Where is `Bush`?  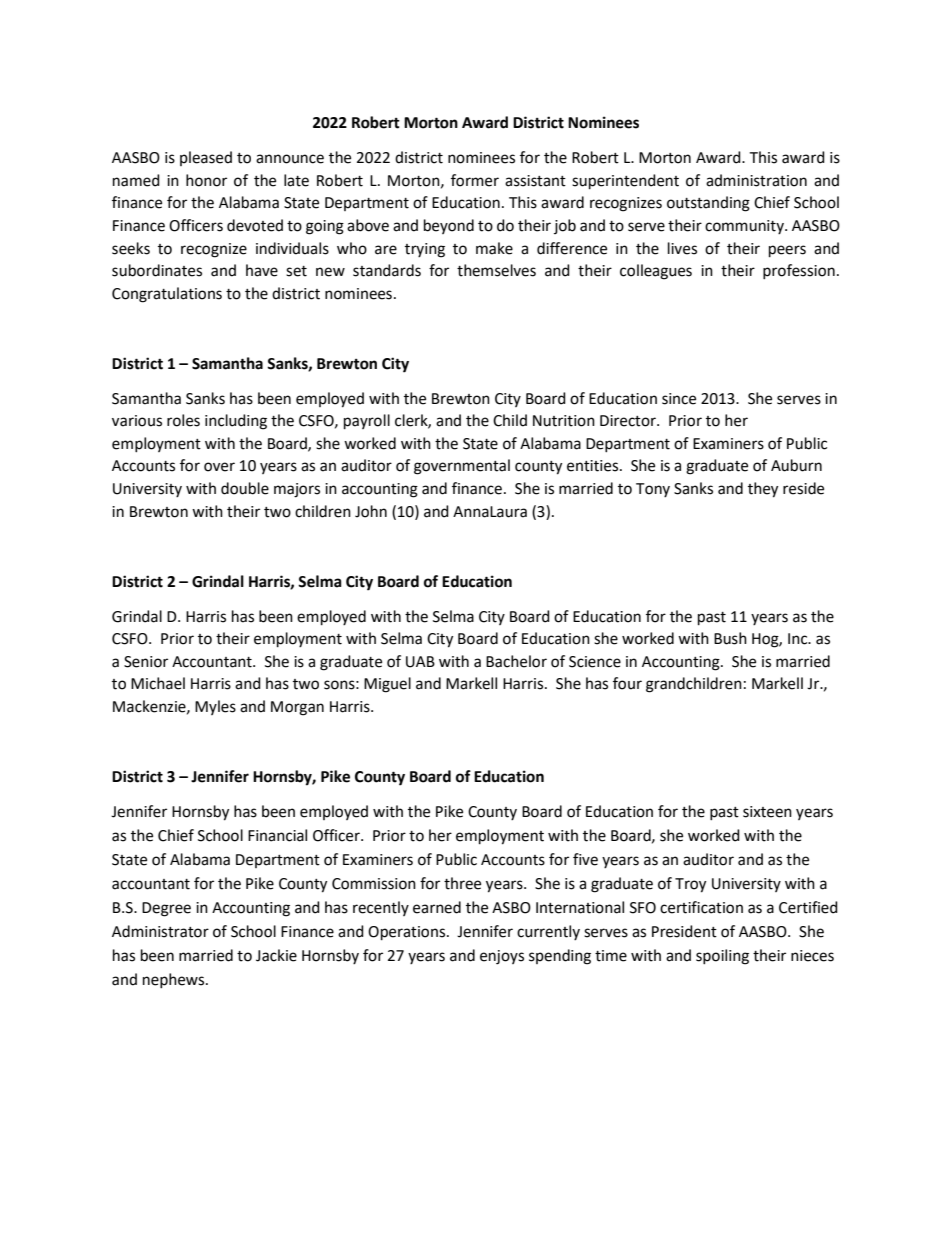 Bush is located at coordinates (730, 638).
